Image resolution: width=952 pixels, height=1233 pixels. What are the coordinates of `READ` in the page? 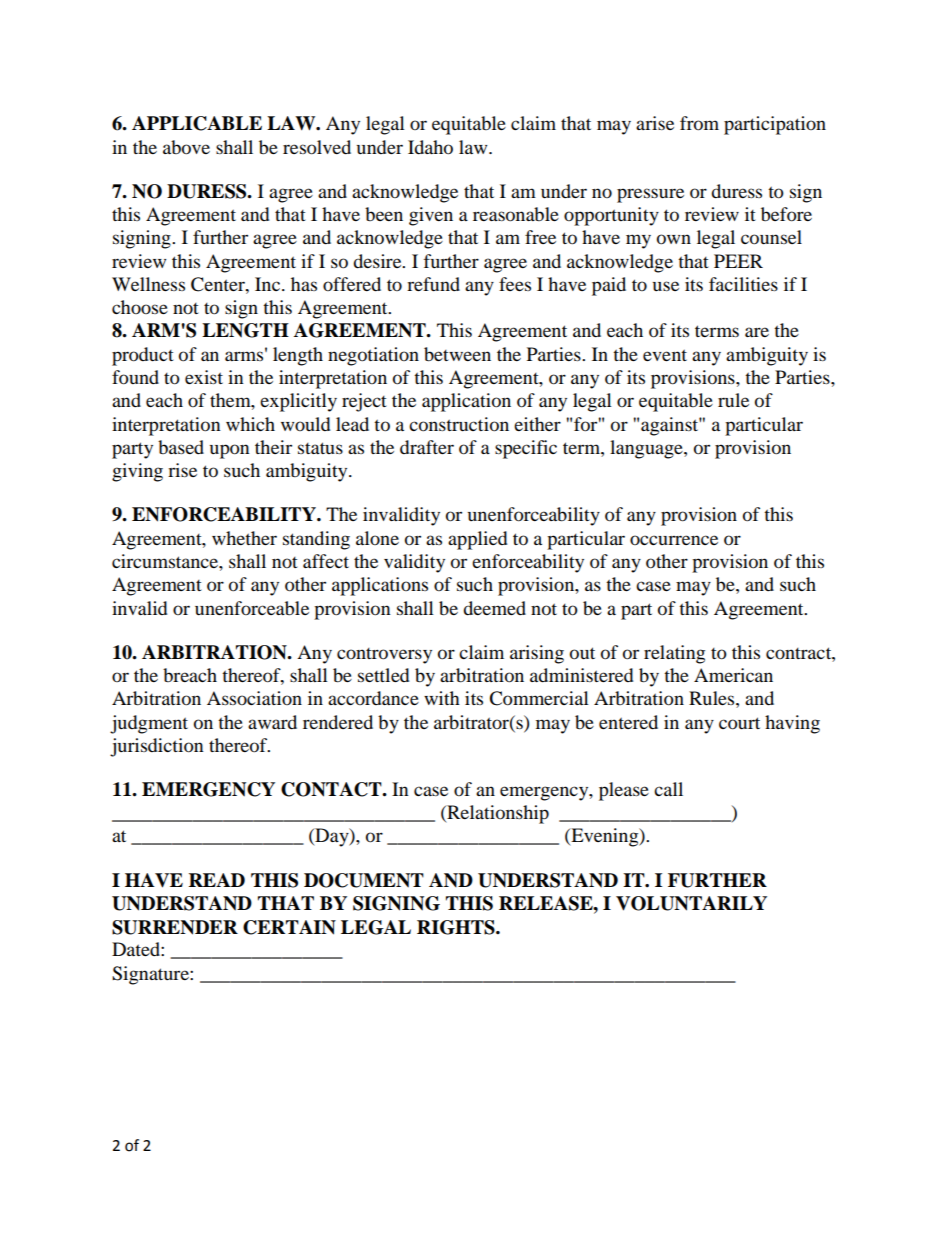 It's located at (217, 880).
